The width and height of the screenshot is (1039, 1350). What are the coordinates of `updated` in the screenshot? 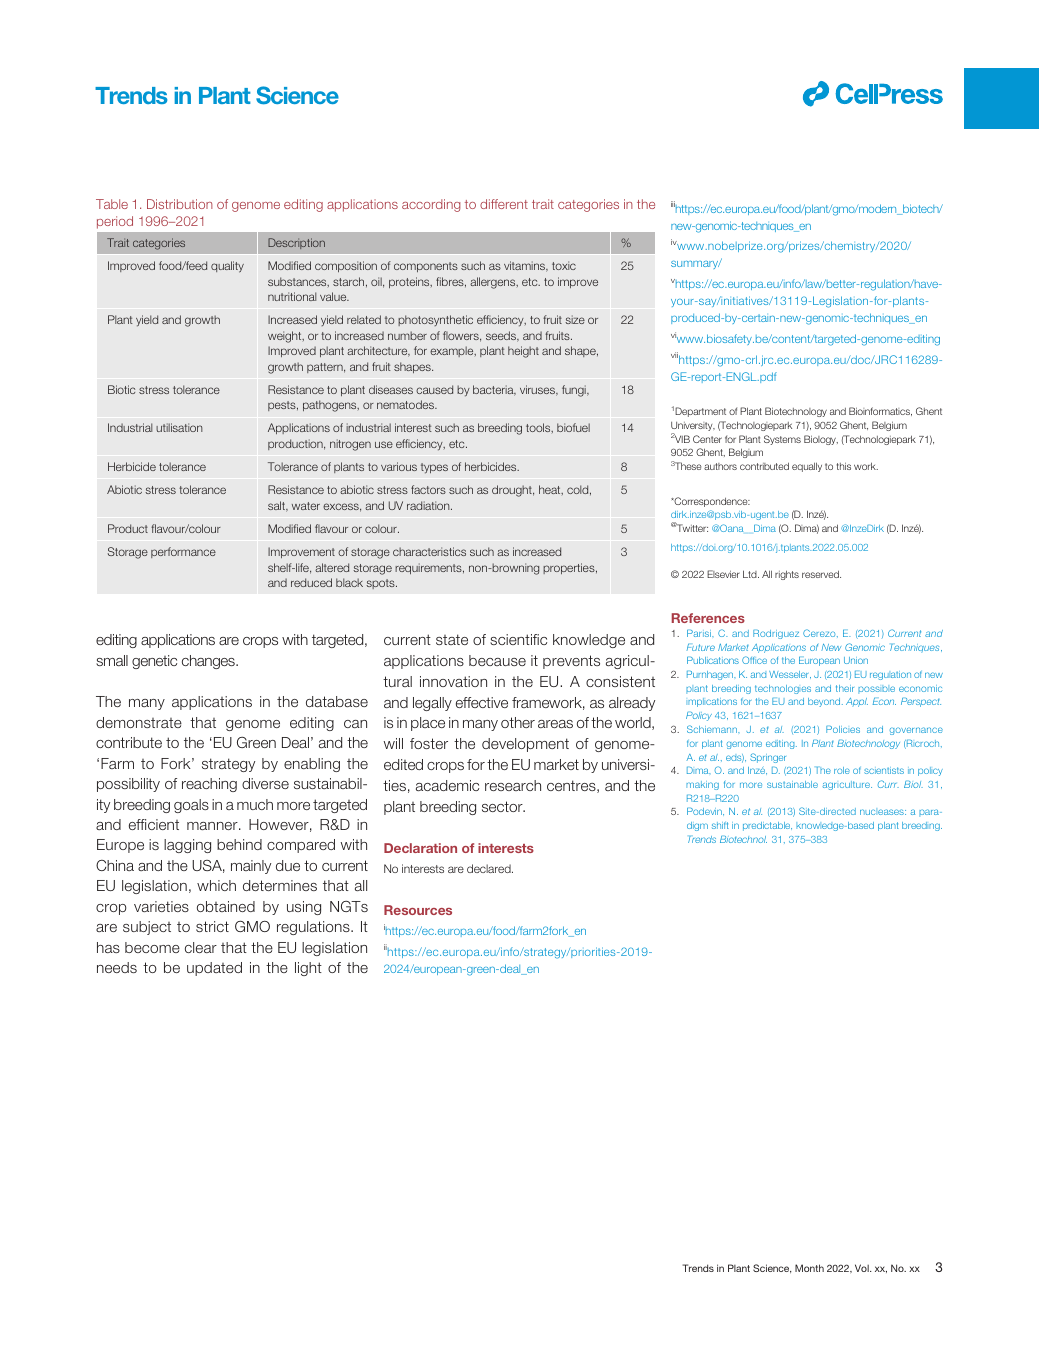 It's located at (214, 969).
